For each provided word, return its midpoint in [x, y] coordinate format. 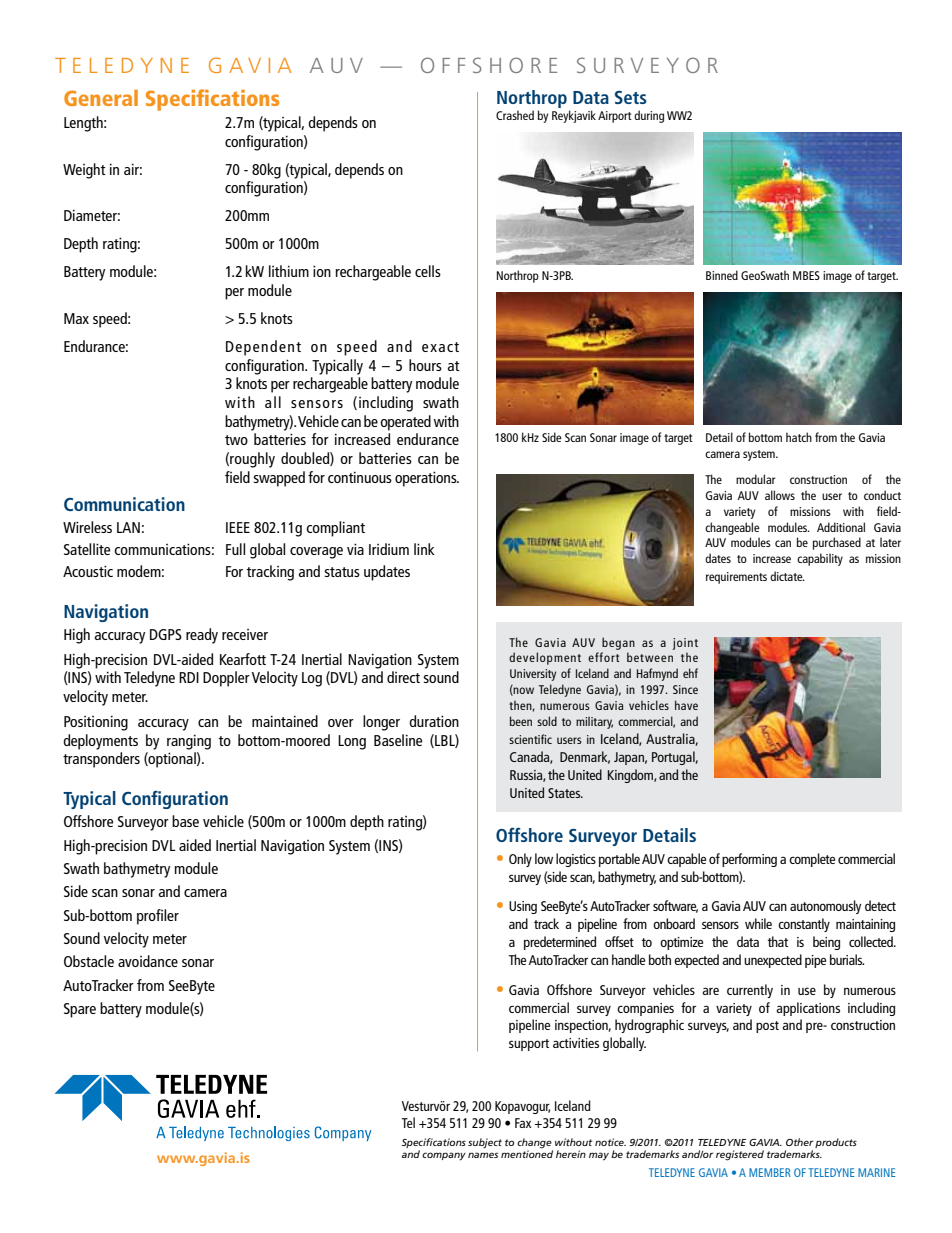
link [424, 549]
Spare [80, 1010]
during [649, 116]
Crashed [515, 115]
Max [76, 318]
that [778, 941]
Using [523, 907]
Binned [722, 275]
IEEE [238, 527]
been [521, 721]
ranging [189, 742]
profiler [158, 917]
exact [440, 347]
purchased [837, 543]
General [101, 98]
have [686, 705]
